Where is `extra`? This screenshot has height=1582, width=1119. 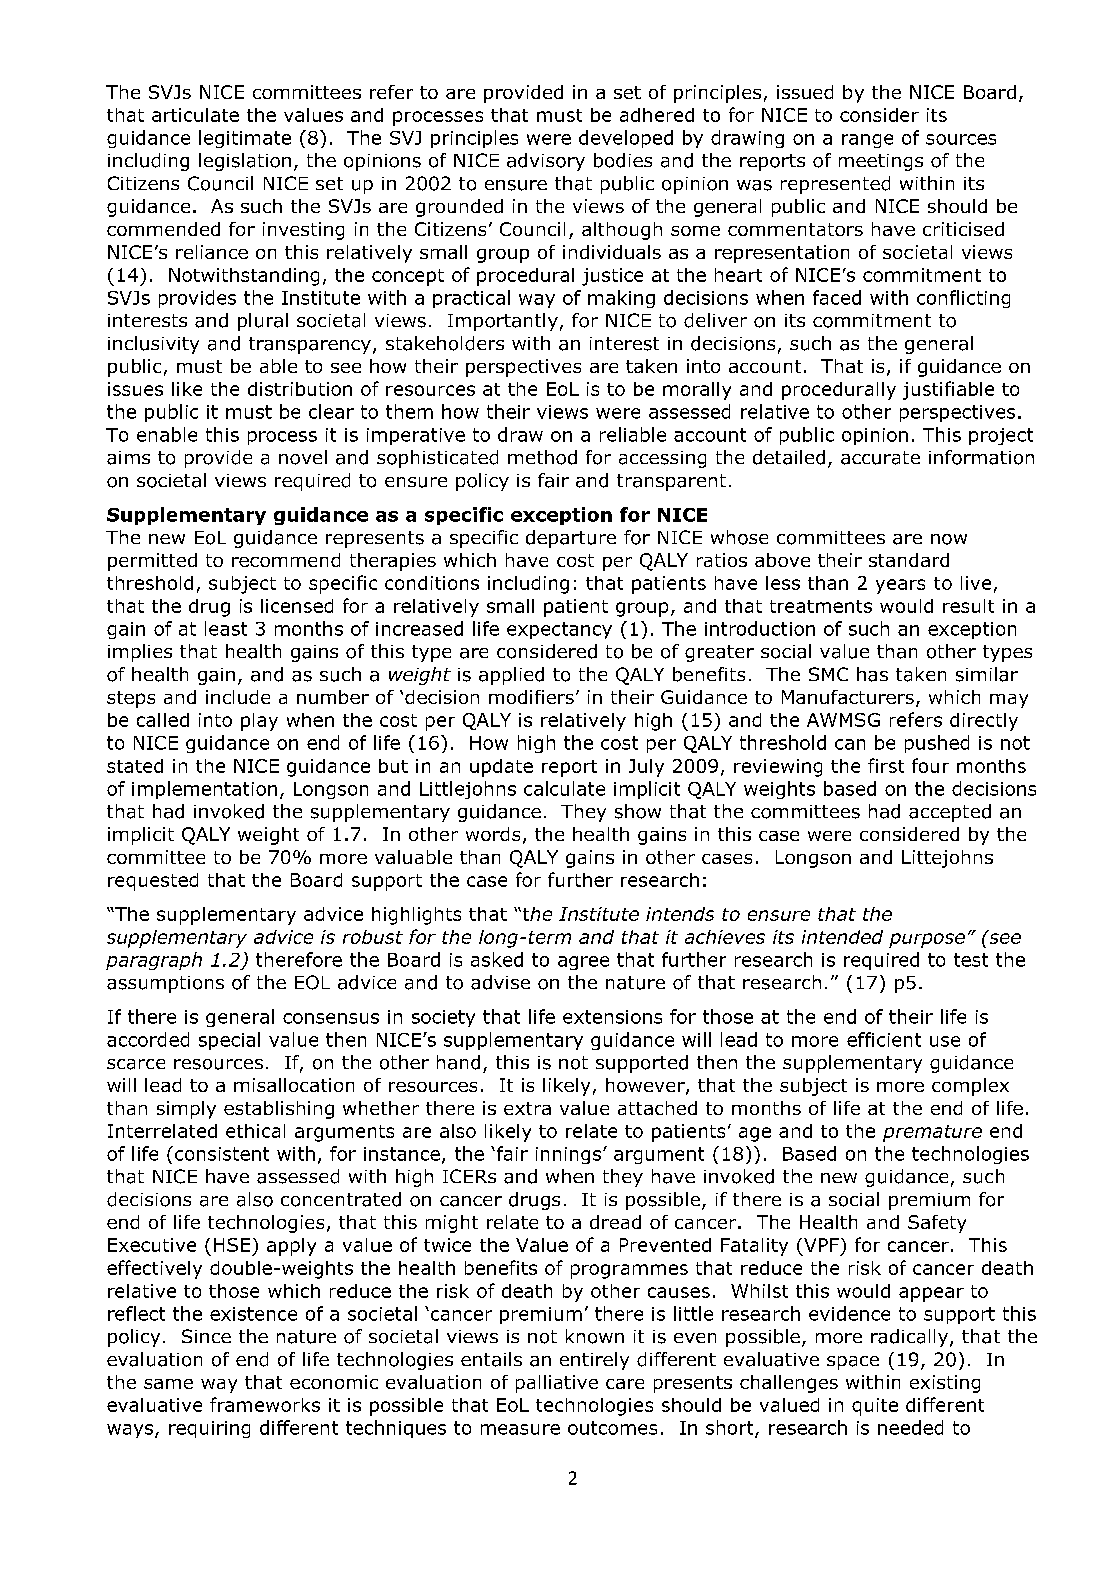 extra is located at coordinates (527, 1108).
